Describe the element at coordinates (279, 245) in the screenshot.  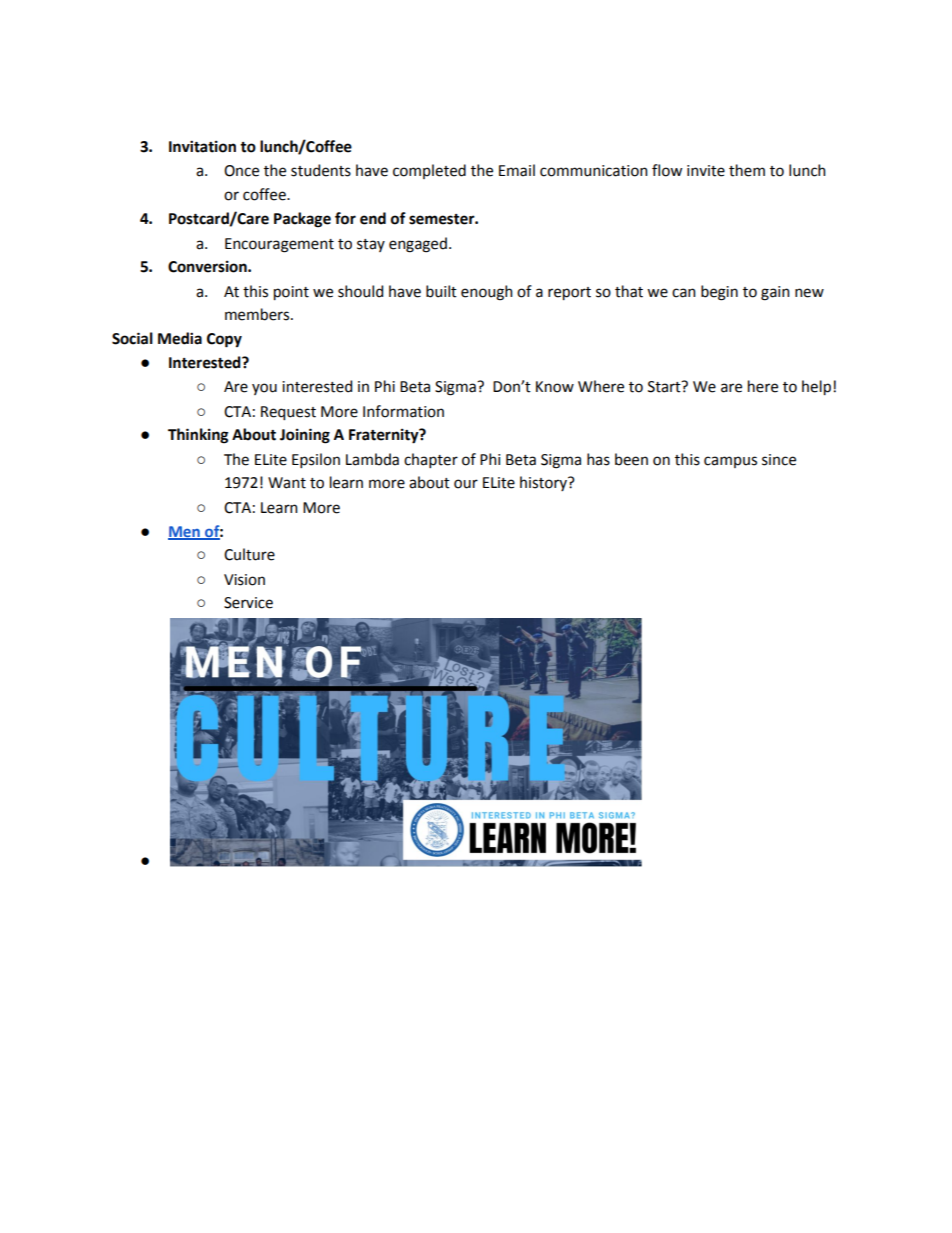
I see `Encouragement` at that location.
